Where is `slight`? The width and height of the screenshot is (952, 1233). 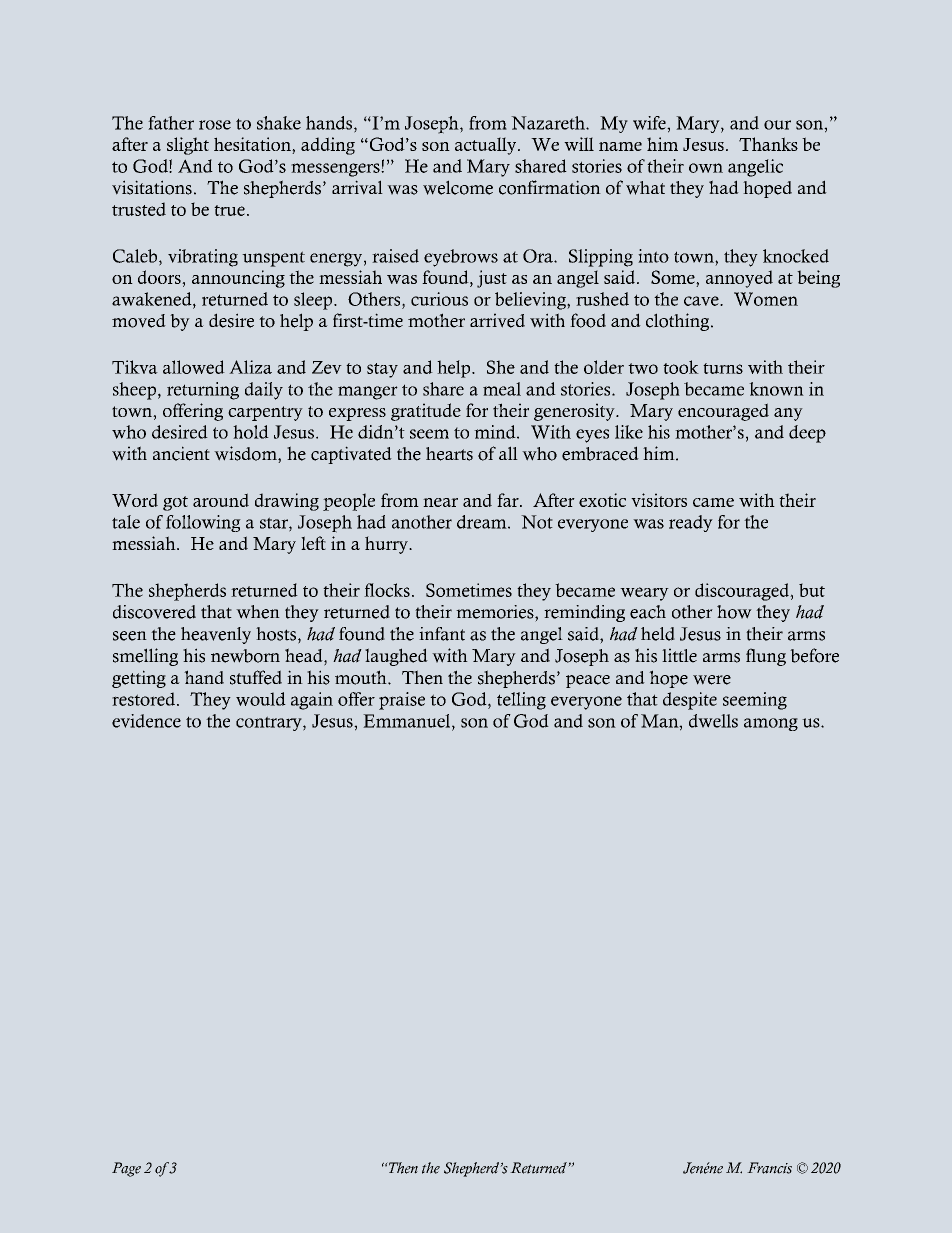 slight is located at coordinates (188, 146).
